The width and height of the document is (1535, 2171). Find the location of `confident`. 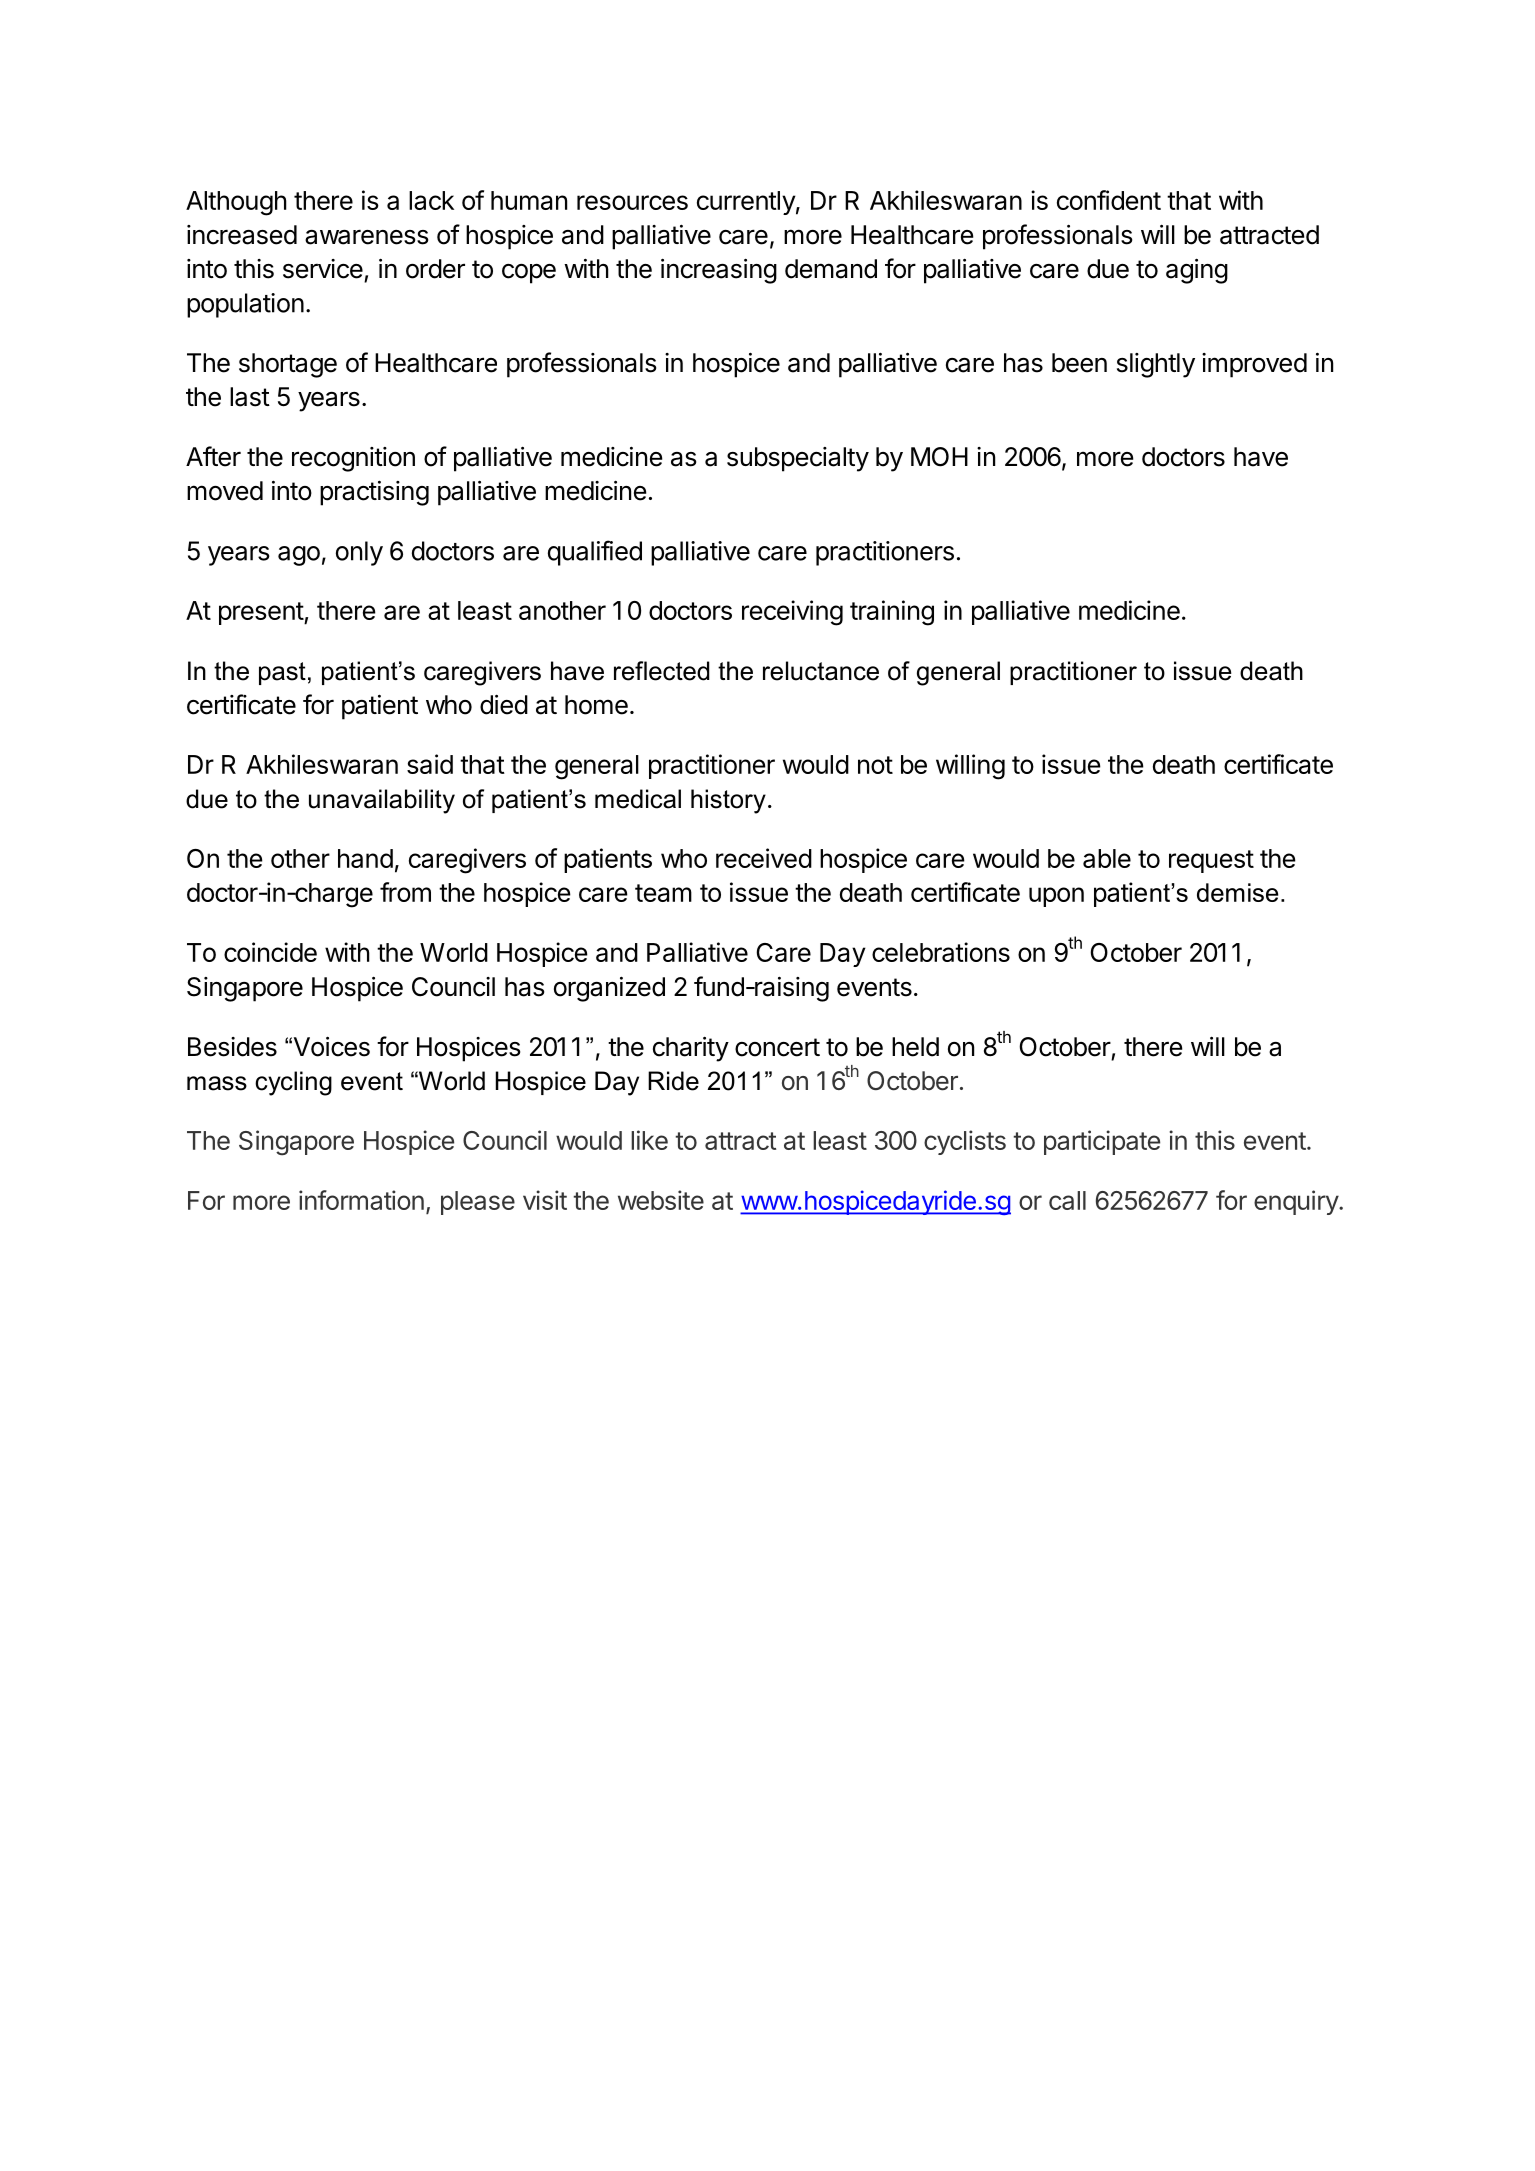

confident is located at coordinates (1109, 200).
